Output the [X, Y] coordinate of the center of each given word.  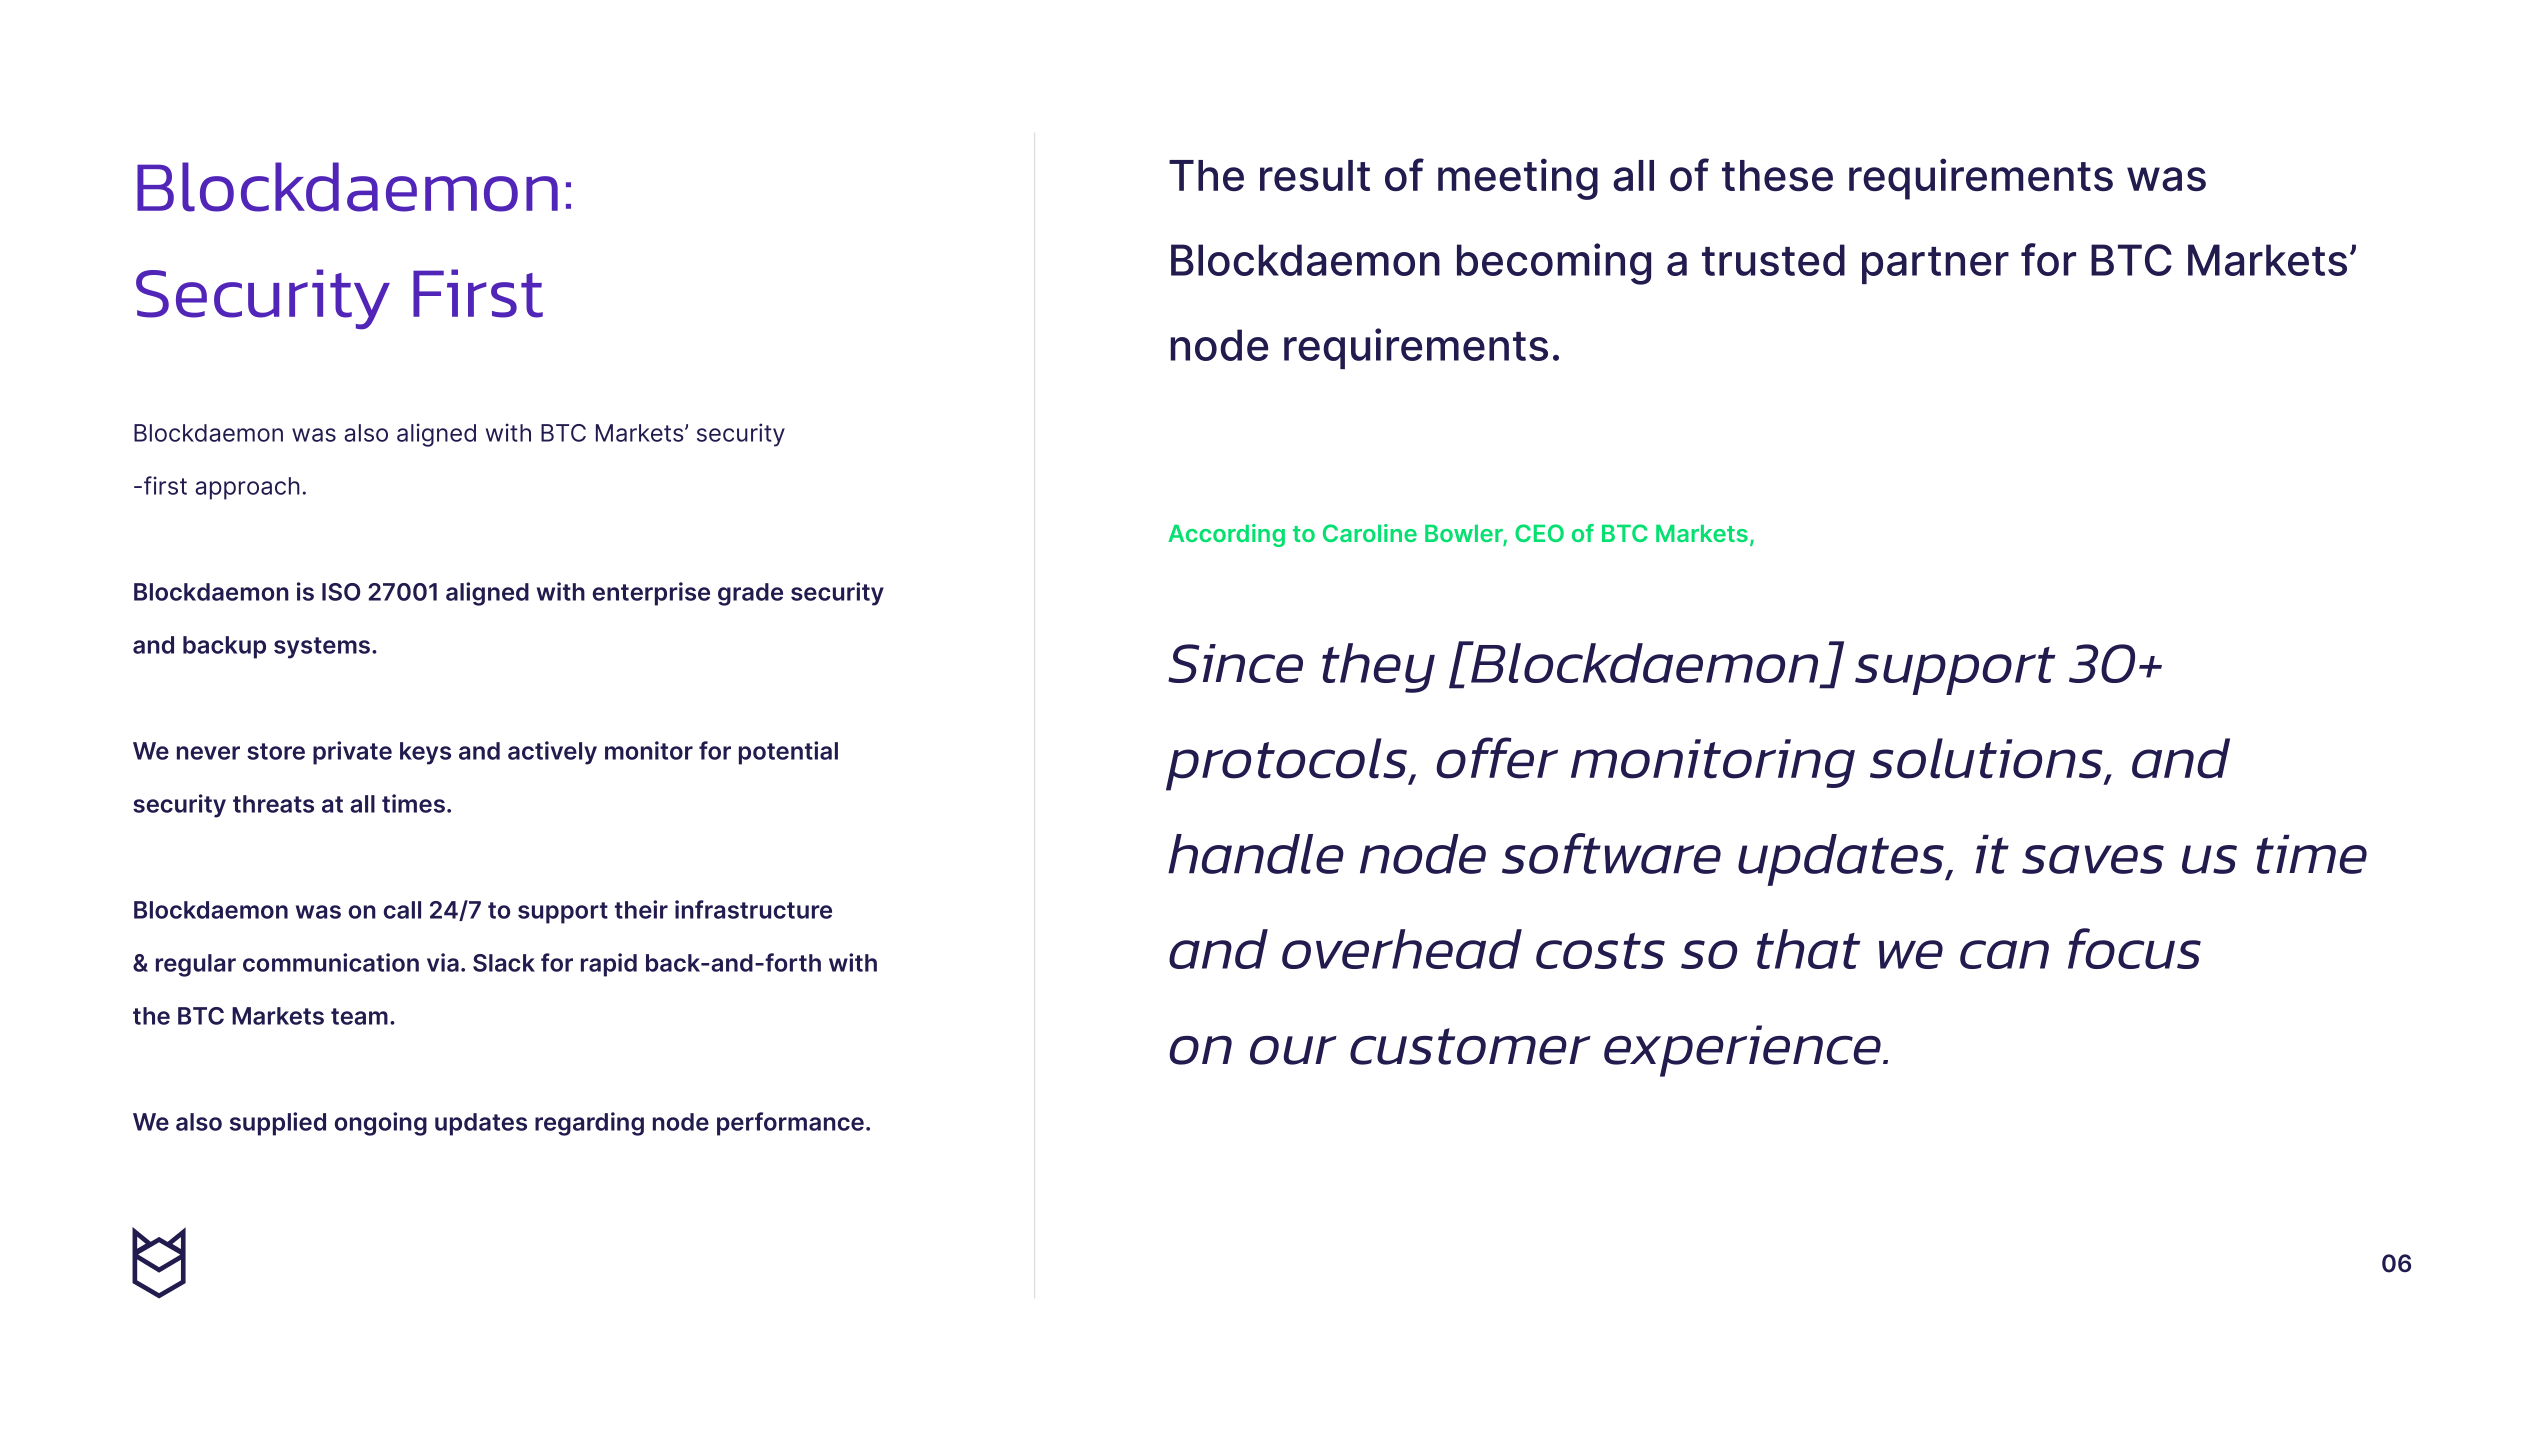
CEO [1539, 533]
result [1315, 175]
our [1293, 1050]
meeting [1518, 179]
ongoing [381, 1124]
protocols [1287, 764]
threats [273, 804]
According [1226, 535]
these [1777, 175]
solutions [1986, 758]
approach [247, 488]
